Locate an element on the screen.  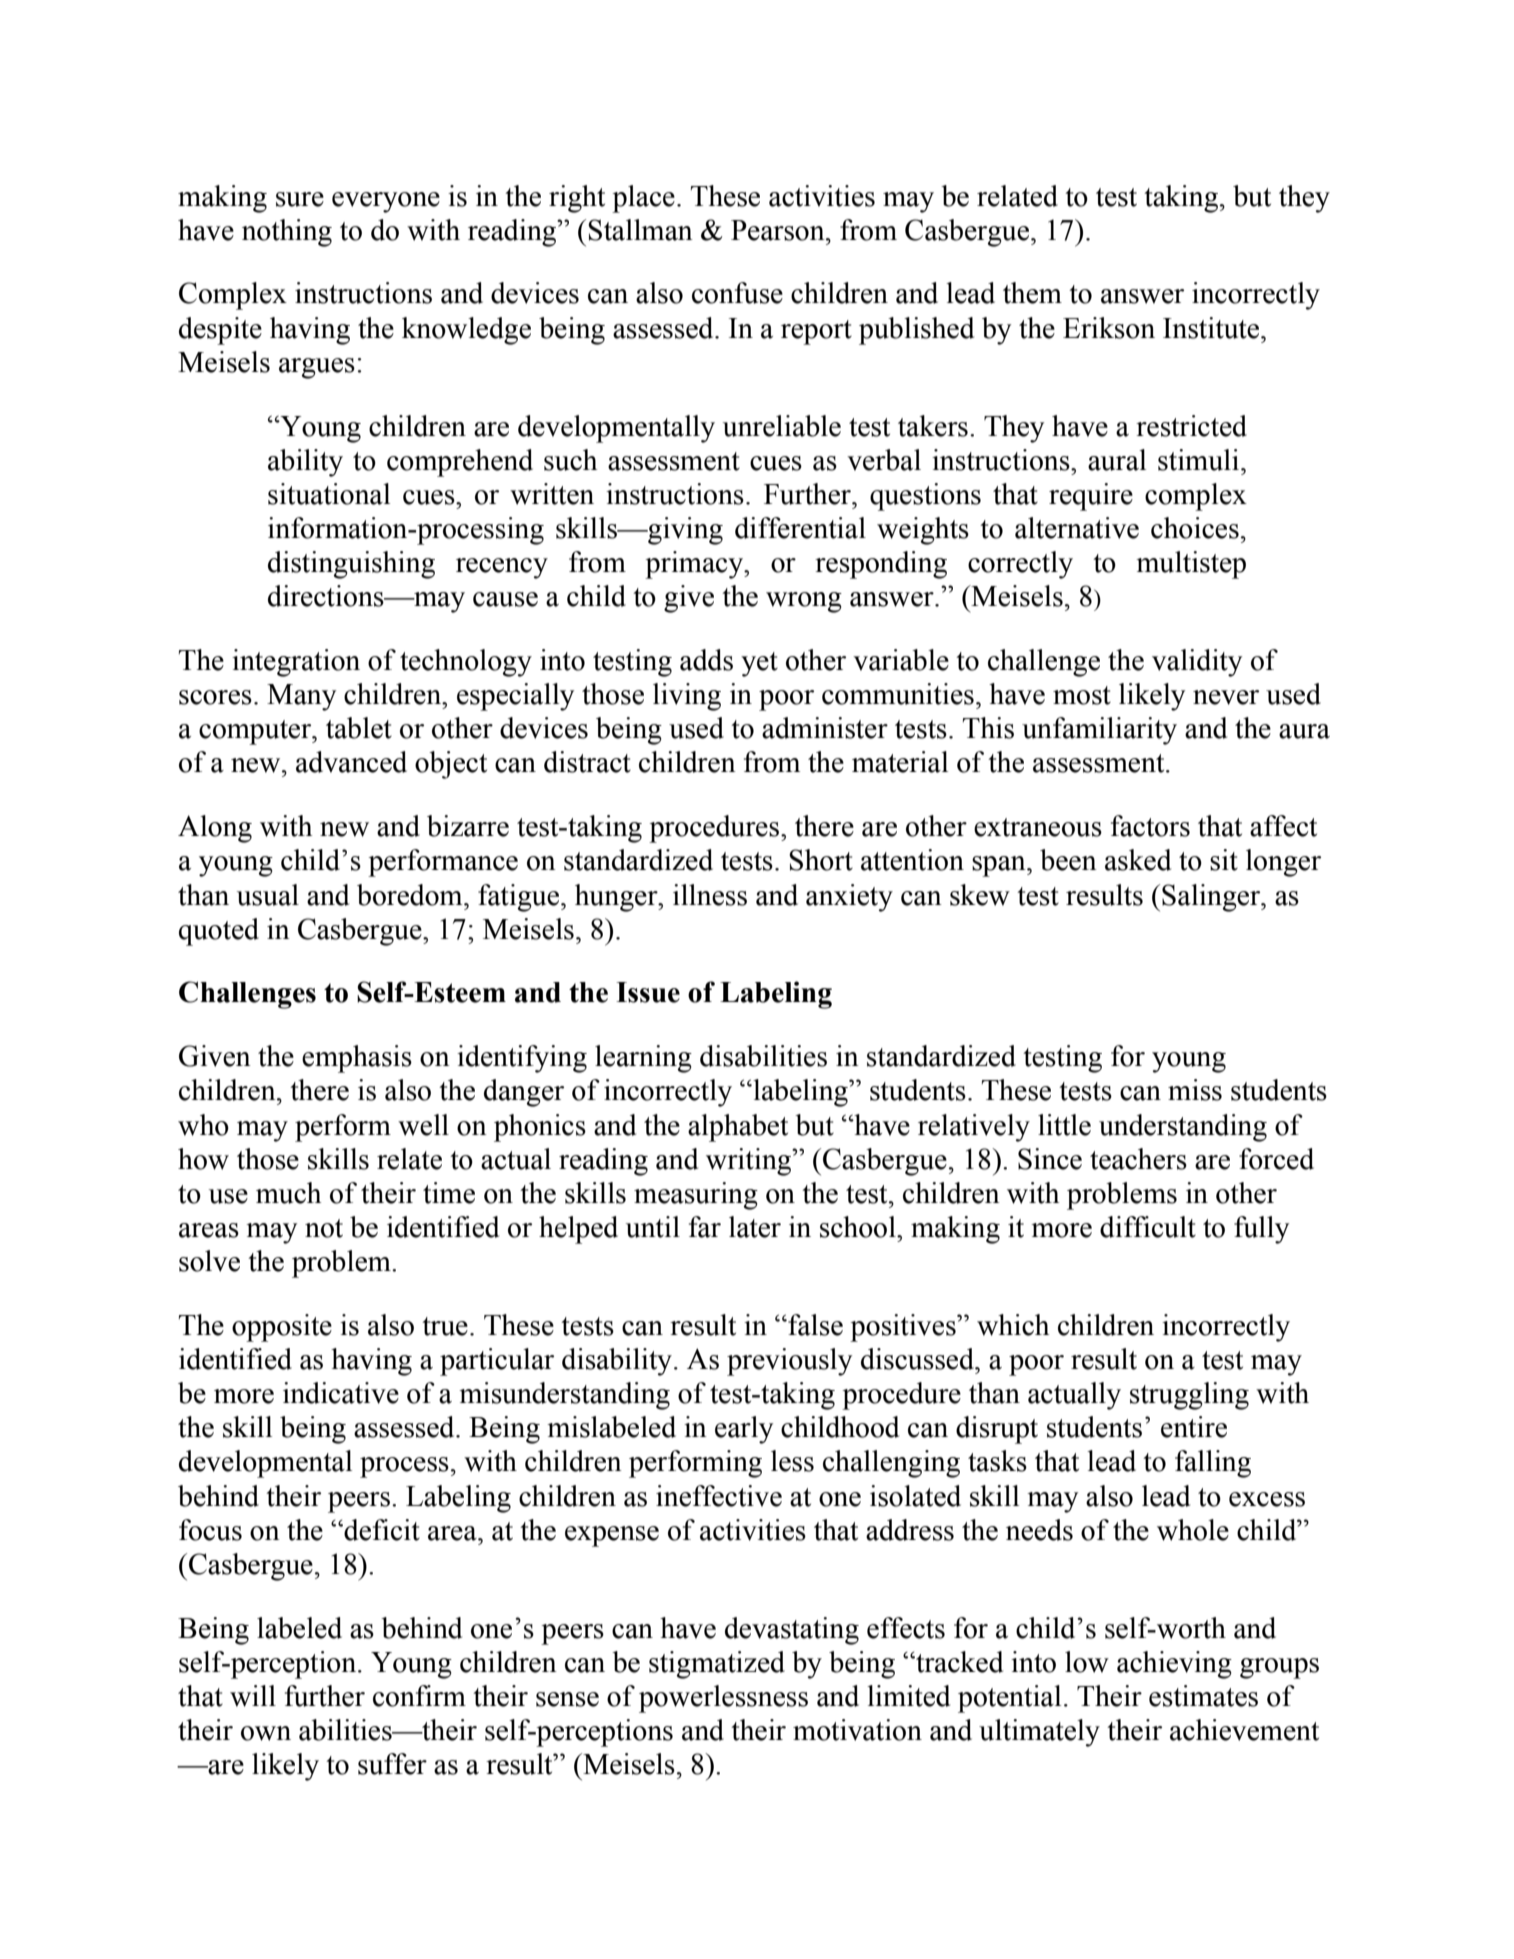
own is located at coordinates (266, 1733).
